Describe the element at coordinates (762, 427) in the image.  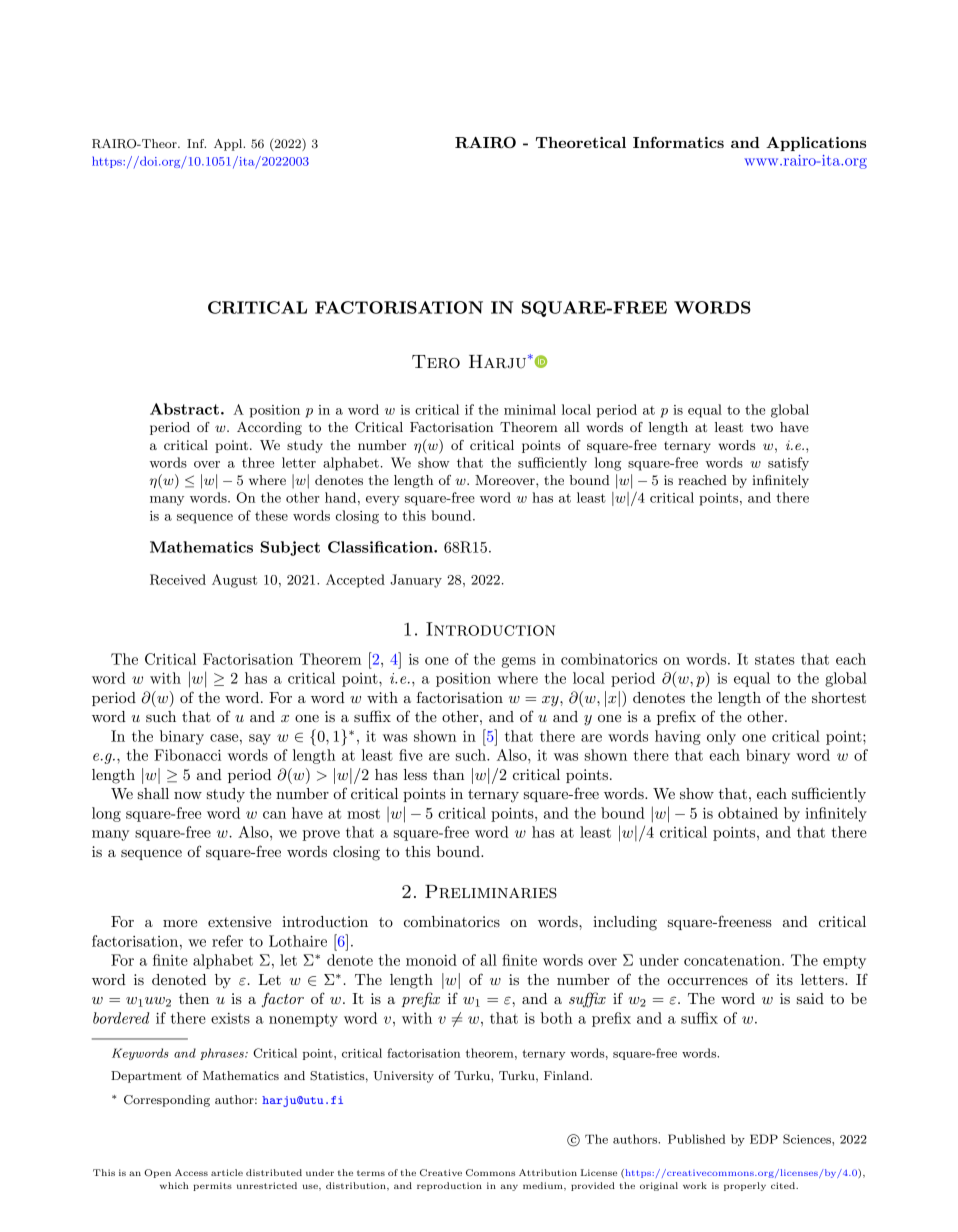
I see `two` at that location.
